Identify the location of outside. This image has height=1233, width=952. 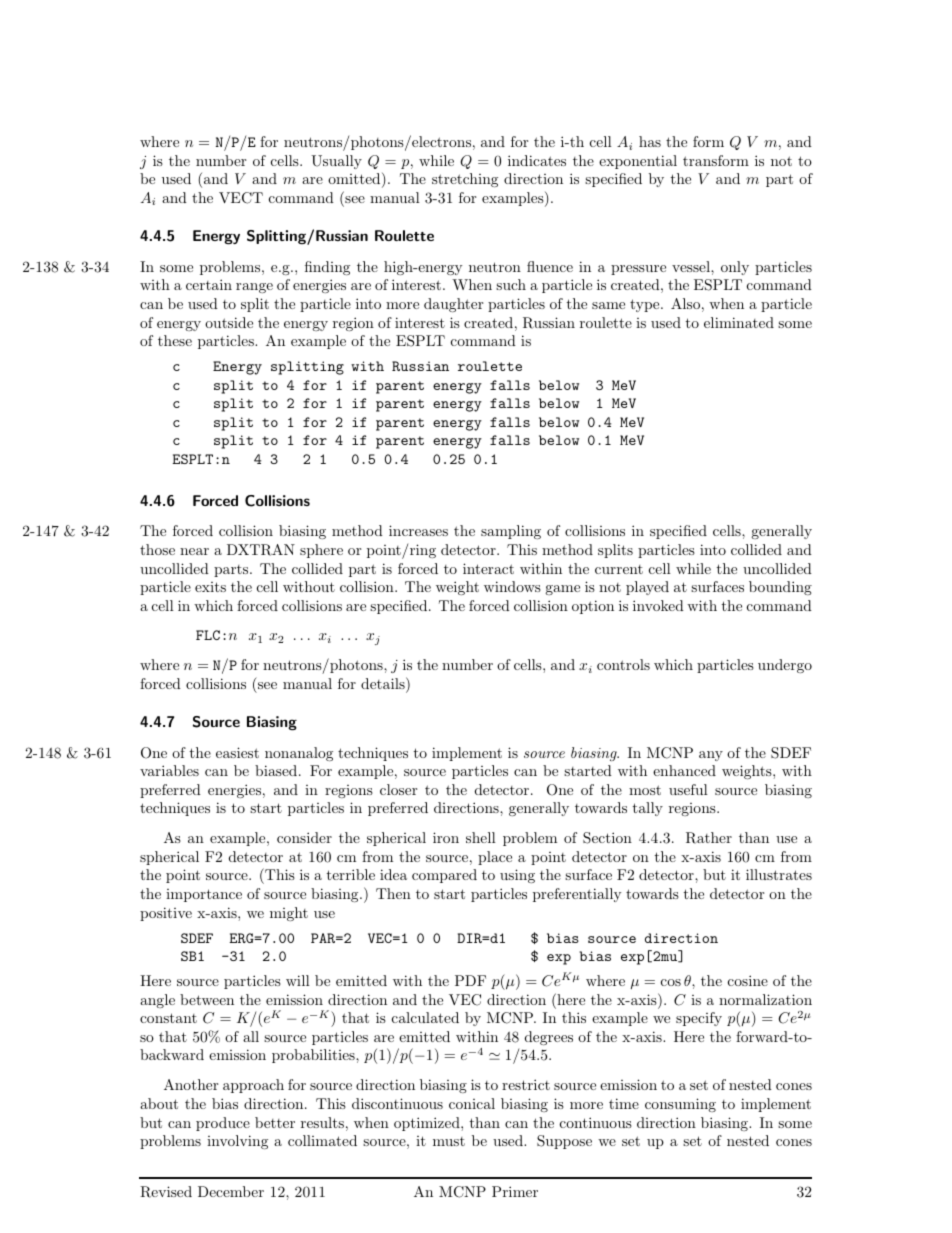
(229, 322).
